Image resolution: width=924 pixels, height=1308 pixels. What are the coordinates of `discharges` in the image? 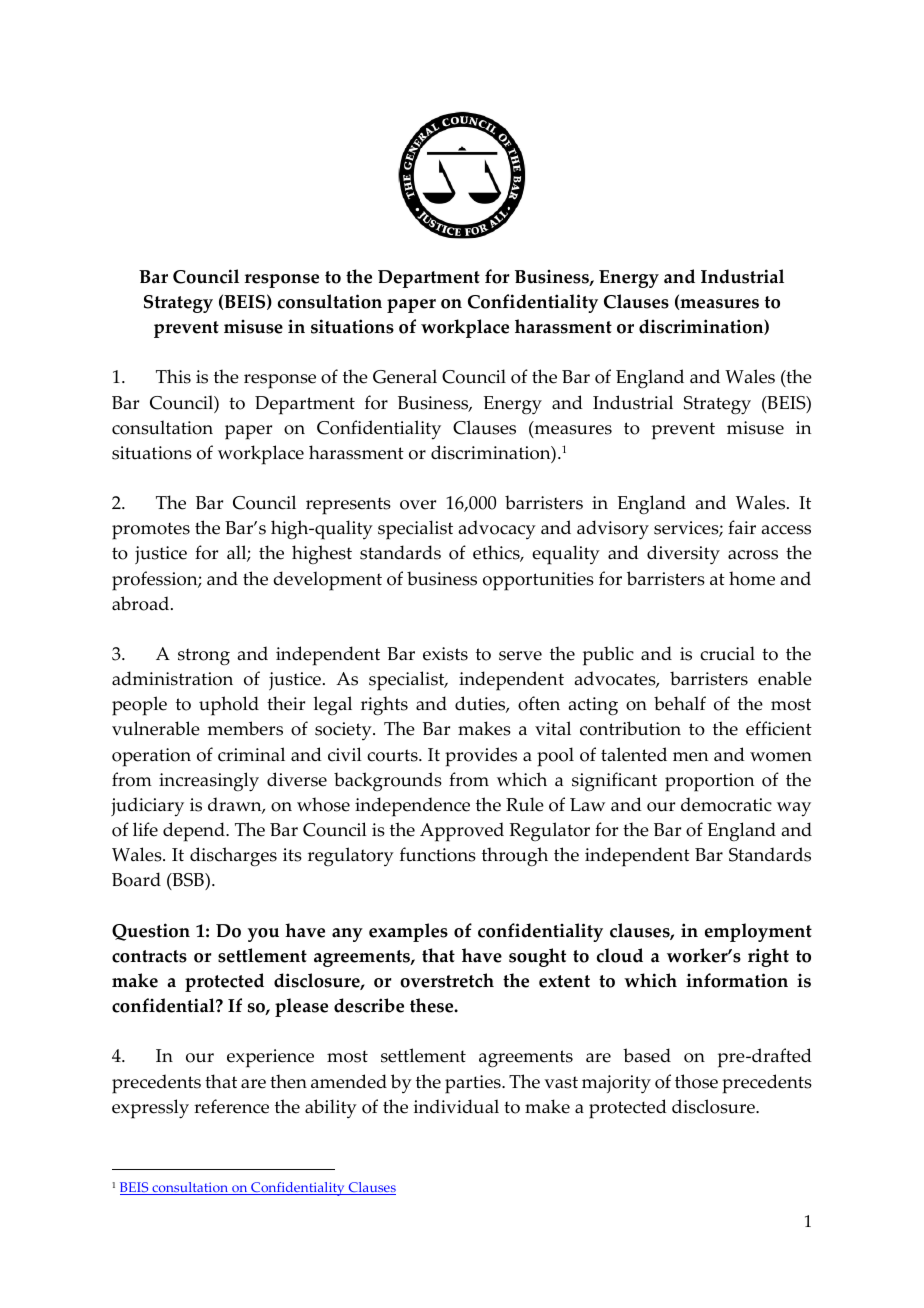 It's located at (233, 857).
